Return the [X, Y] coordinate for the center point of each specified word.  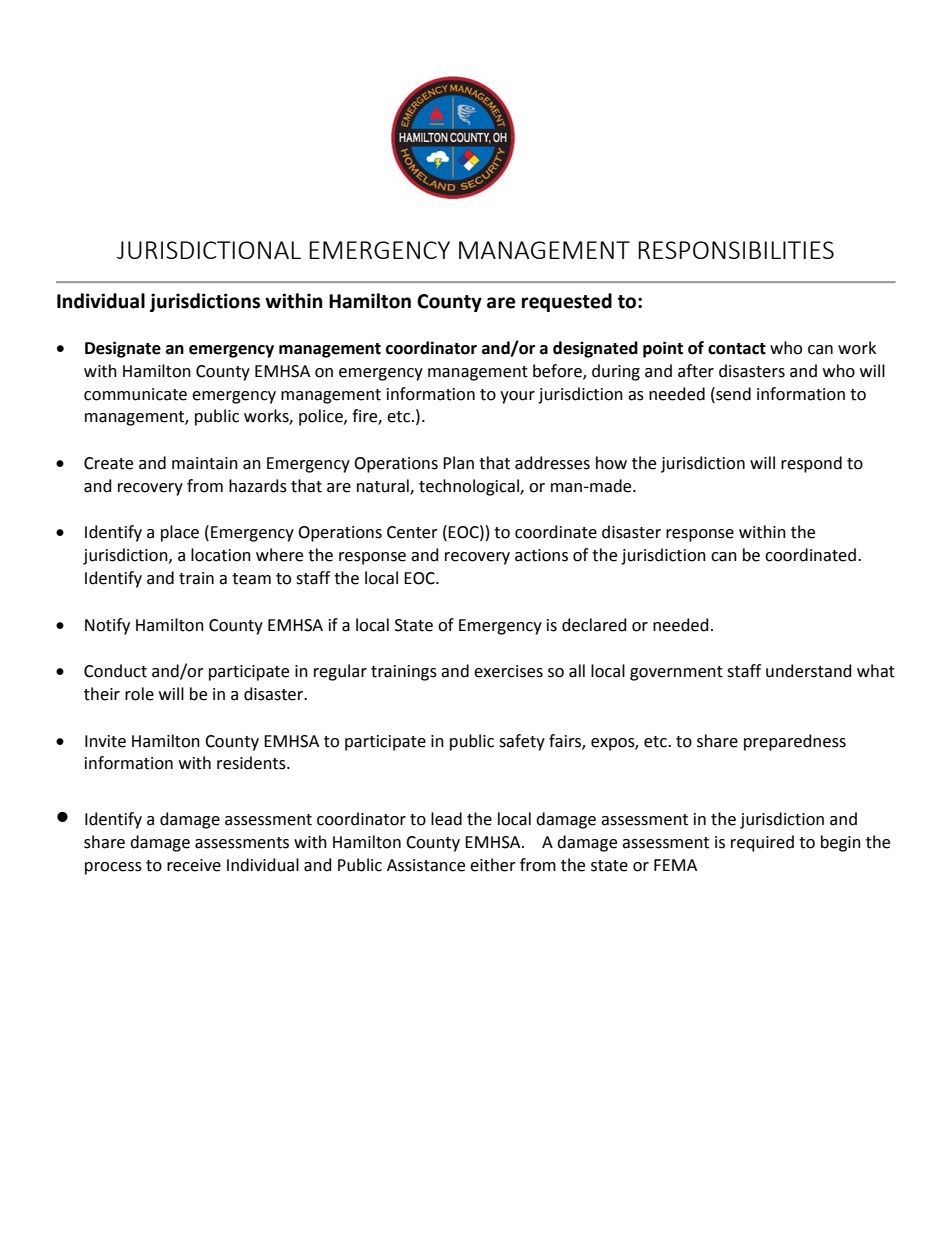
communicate [135, 394]
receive [194, 865]
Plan [458, 463]
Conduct [115, 671]
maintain [205, 463]
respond [811, 464]
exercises [508, 671]
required [762, 843]
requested [567, 302]
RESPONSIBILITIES [736, 250]
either [493, 865]
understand [809, 671]
